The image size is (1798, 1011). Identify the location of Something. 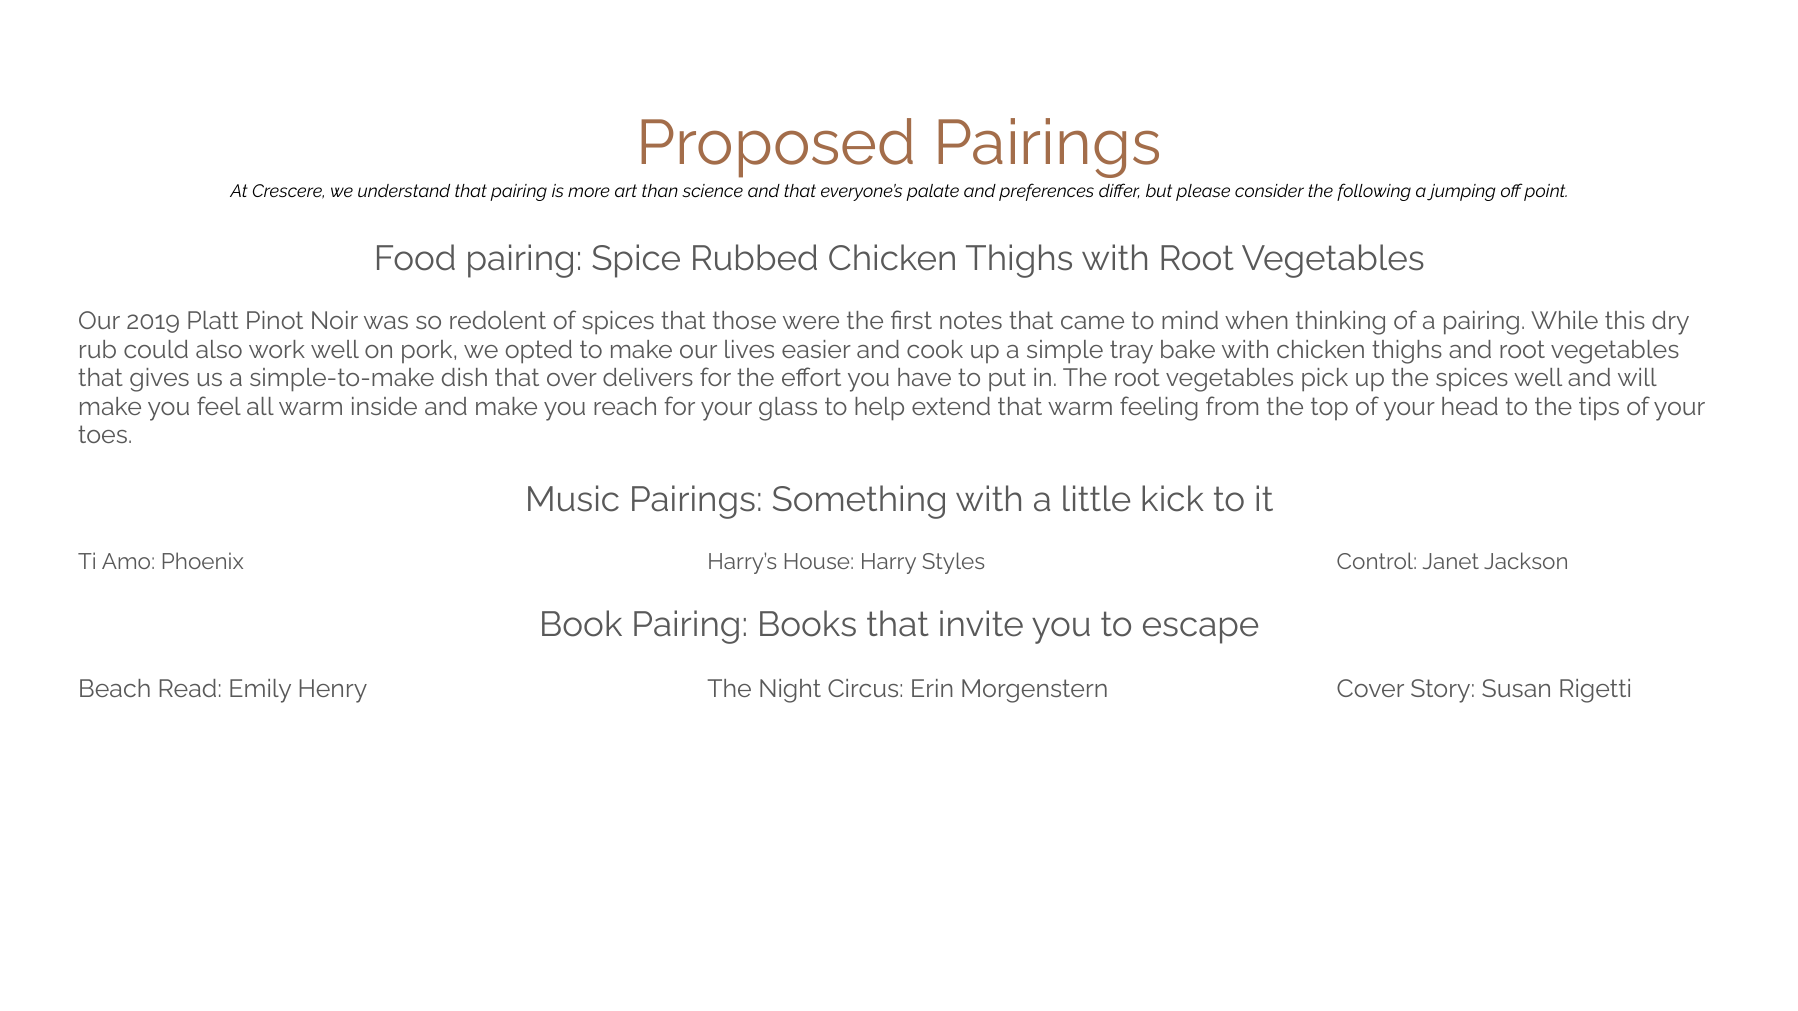
(859, 502).
